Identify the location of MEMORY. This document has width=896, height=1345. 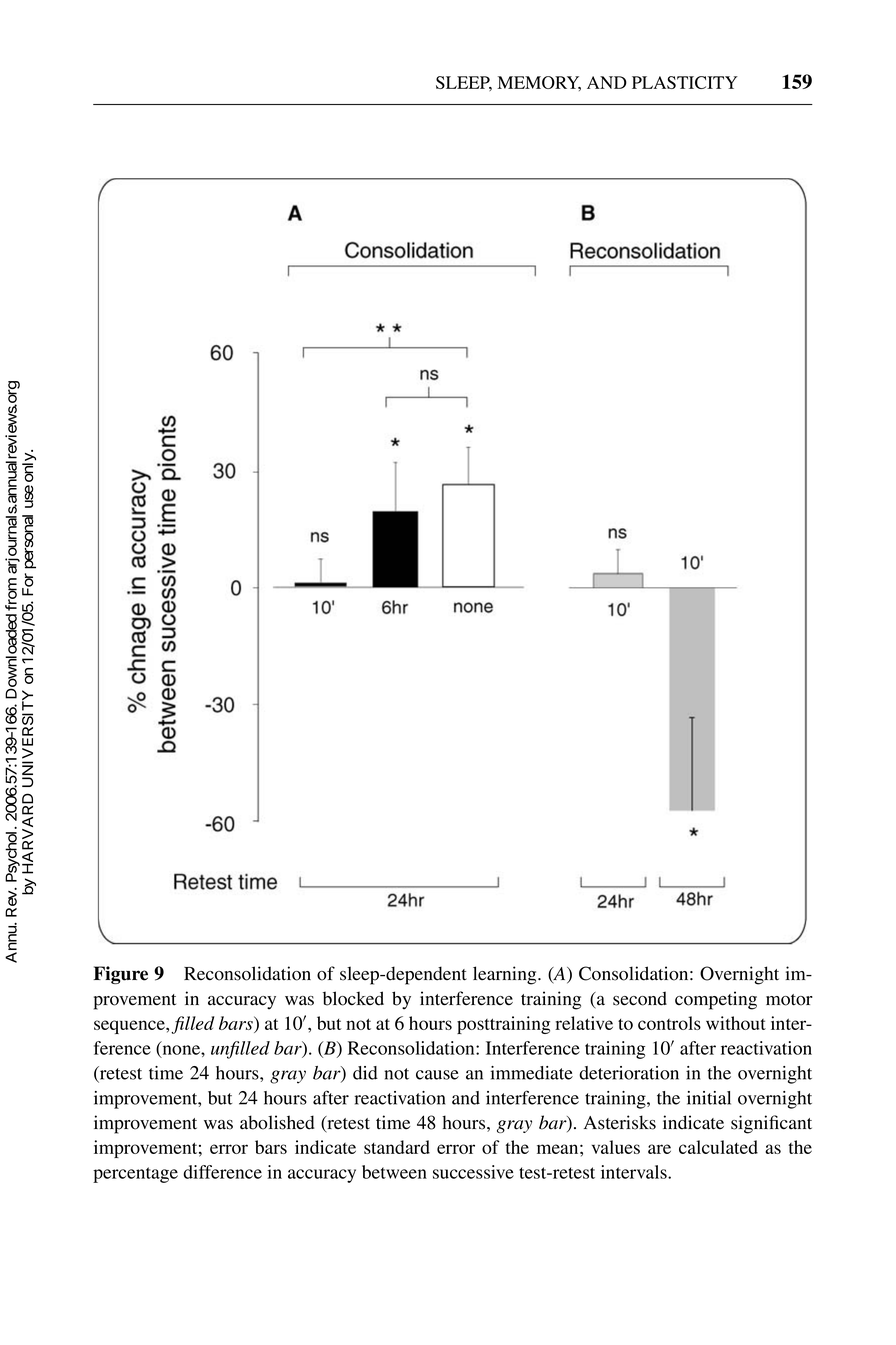
(539, 83).
